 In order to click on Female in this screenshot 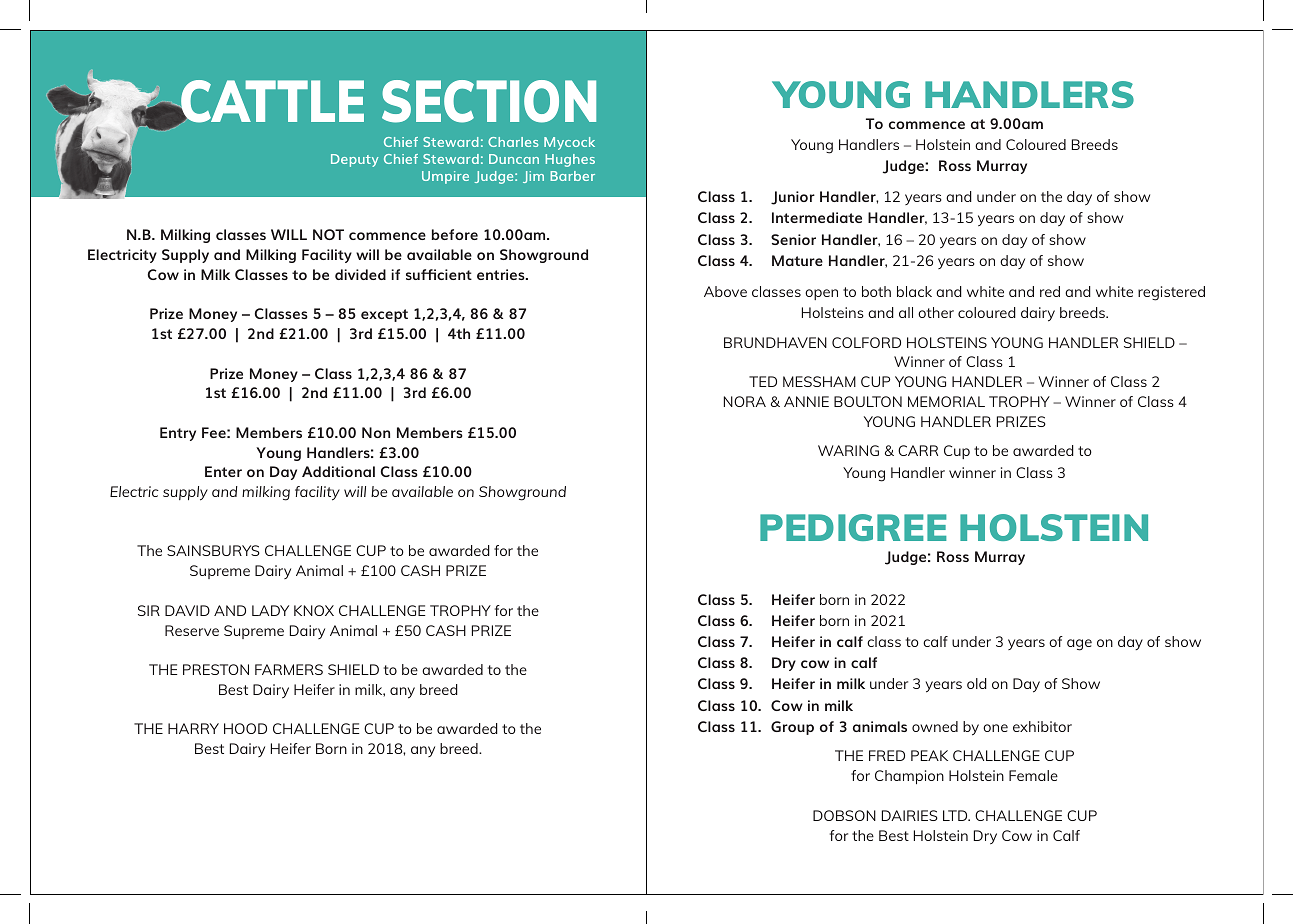, I will do `click(1033, 775)`.
